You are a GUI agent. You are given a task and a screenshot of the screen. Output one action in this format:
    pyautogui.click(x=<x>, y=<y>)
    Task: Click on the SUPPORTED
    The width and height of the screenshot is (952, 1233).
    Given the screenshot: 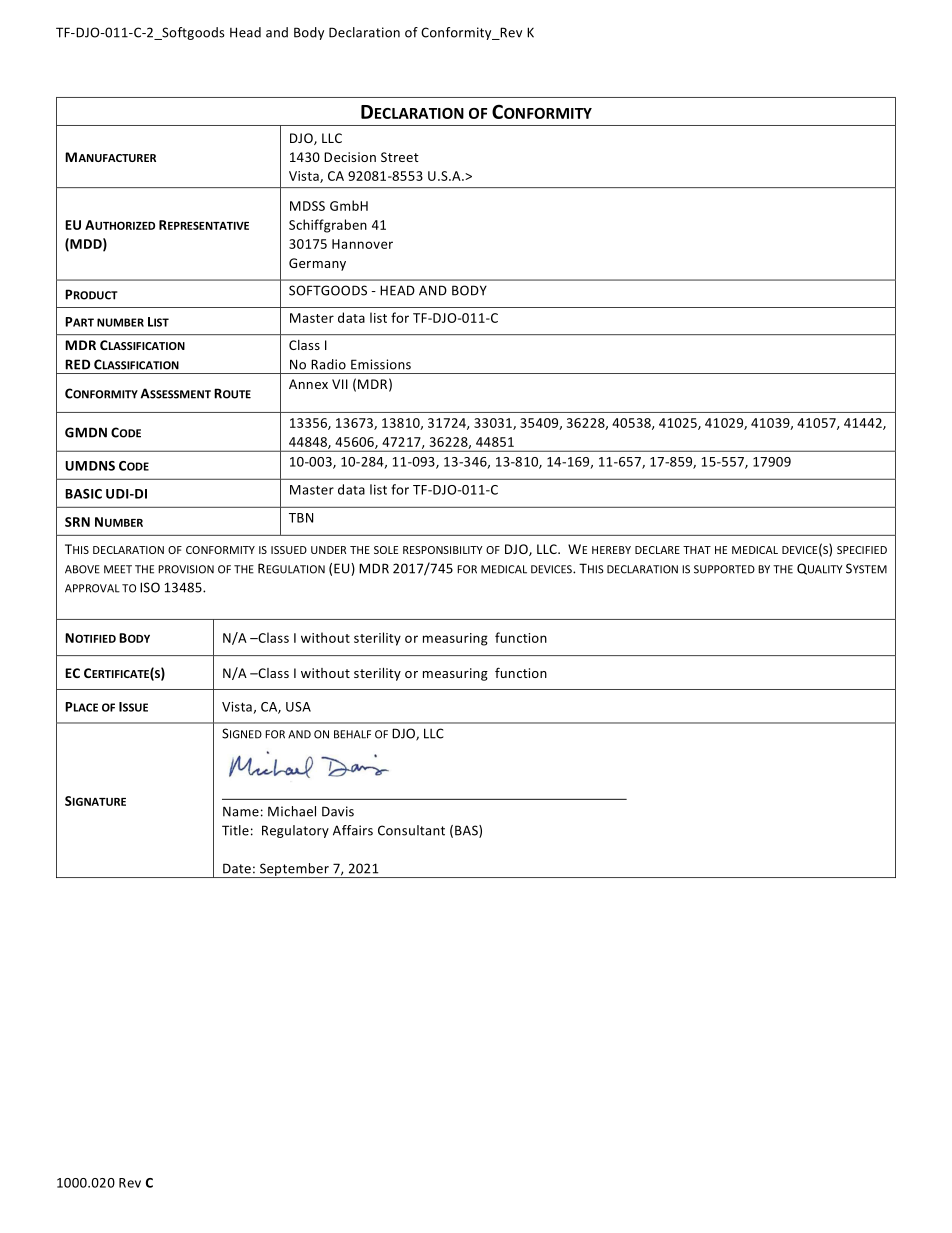 What is the action you would take?
    pyautogui.click(x=724, y=569)
